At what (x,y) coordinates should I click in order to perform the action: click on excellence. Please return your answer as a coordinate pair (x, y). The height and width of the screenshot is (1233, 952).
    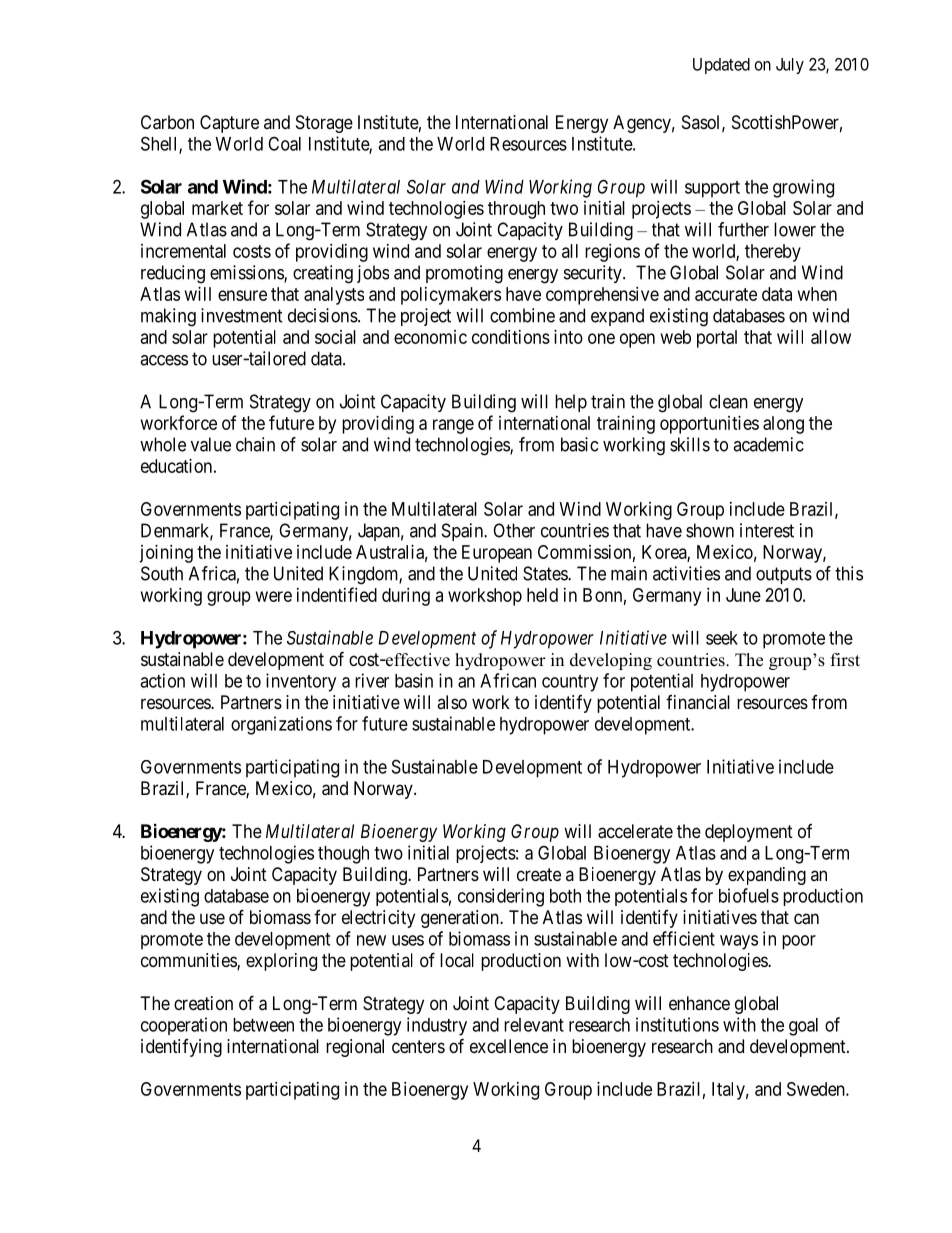
    Looking at the image, I should click on (509, 1046).
